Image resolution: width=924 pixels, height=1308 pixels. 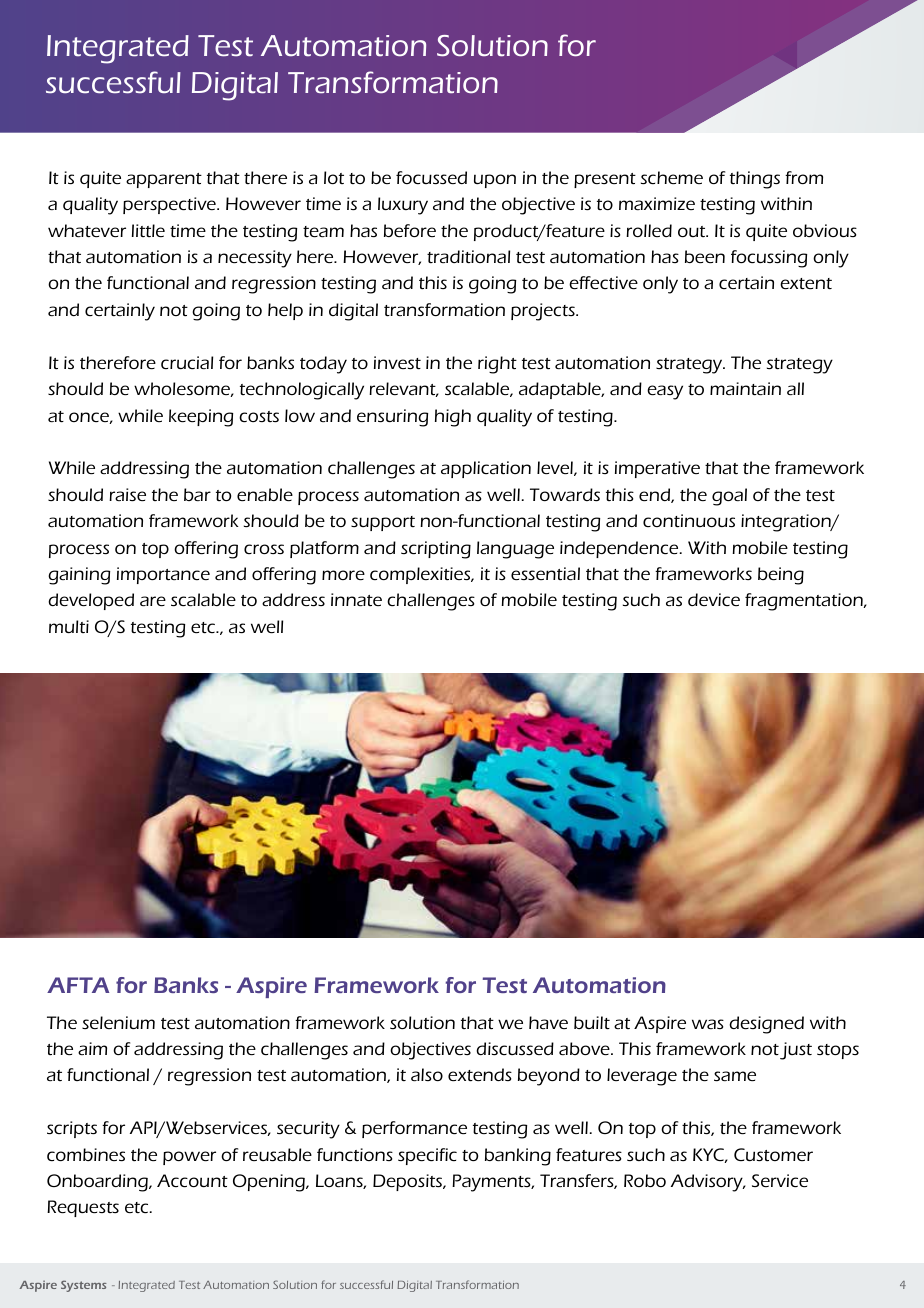 What do you see at coordinates (766, 1025) in the document?
I see `designed` at bounding box center [766, 1025].
